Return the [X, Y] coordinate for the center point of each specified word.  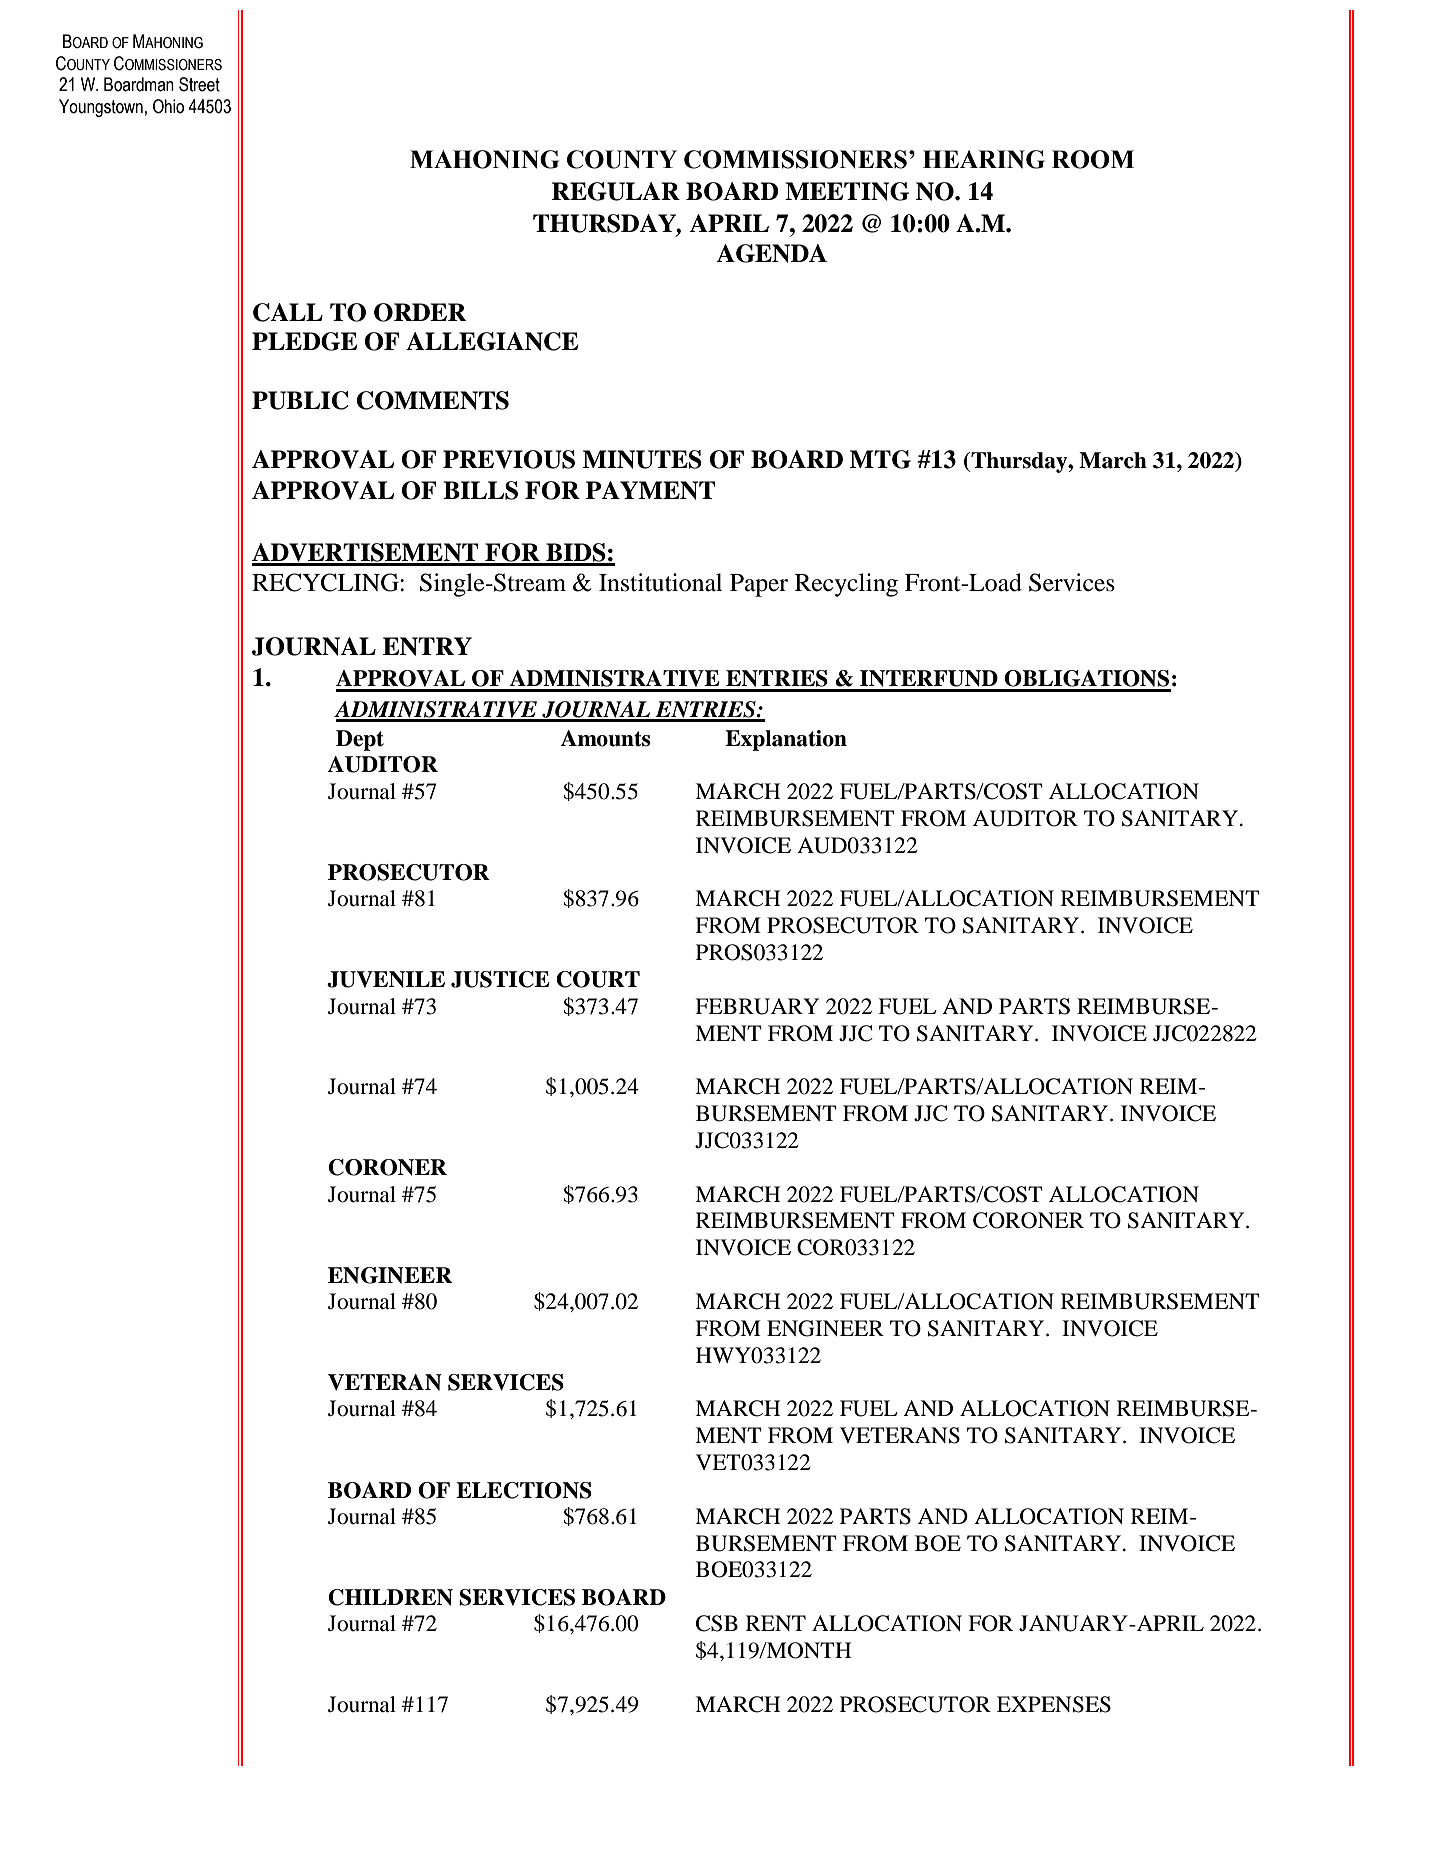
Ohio [168, 106]
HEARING [984, 159]
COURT [598, 979]
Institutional [660, 582]
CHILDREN [390, 1597]
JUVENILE [386, 979]
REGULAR [616, 191]
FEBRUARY [757, 1006]
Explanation [786, 740]
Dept [360, 740]
